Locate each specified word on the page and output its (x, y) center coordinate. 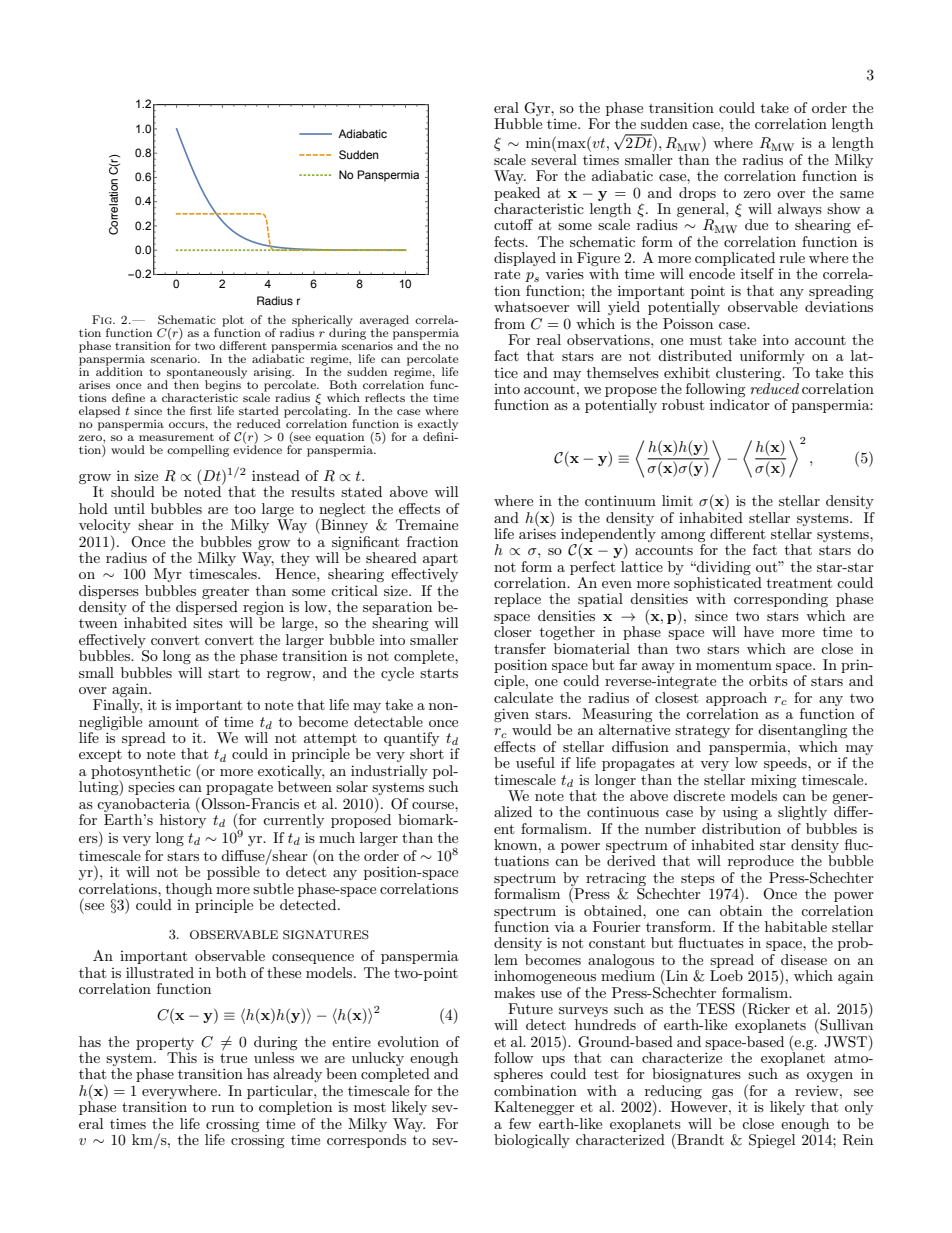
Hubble (518, 123)
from (509, 323)
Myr (168, 575)
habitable (796, 926)
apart (440, 560)
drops (697, 194)
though (189, 890)
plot (233, 321)
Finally (117, 706)
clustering (750, 374)
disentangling (803, 731)
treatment (799, 583)
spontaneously (206, 374)
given (511, 715)
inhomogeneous (545, 977)
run (223, 1108)
